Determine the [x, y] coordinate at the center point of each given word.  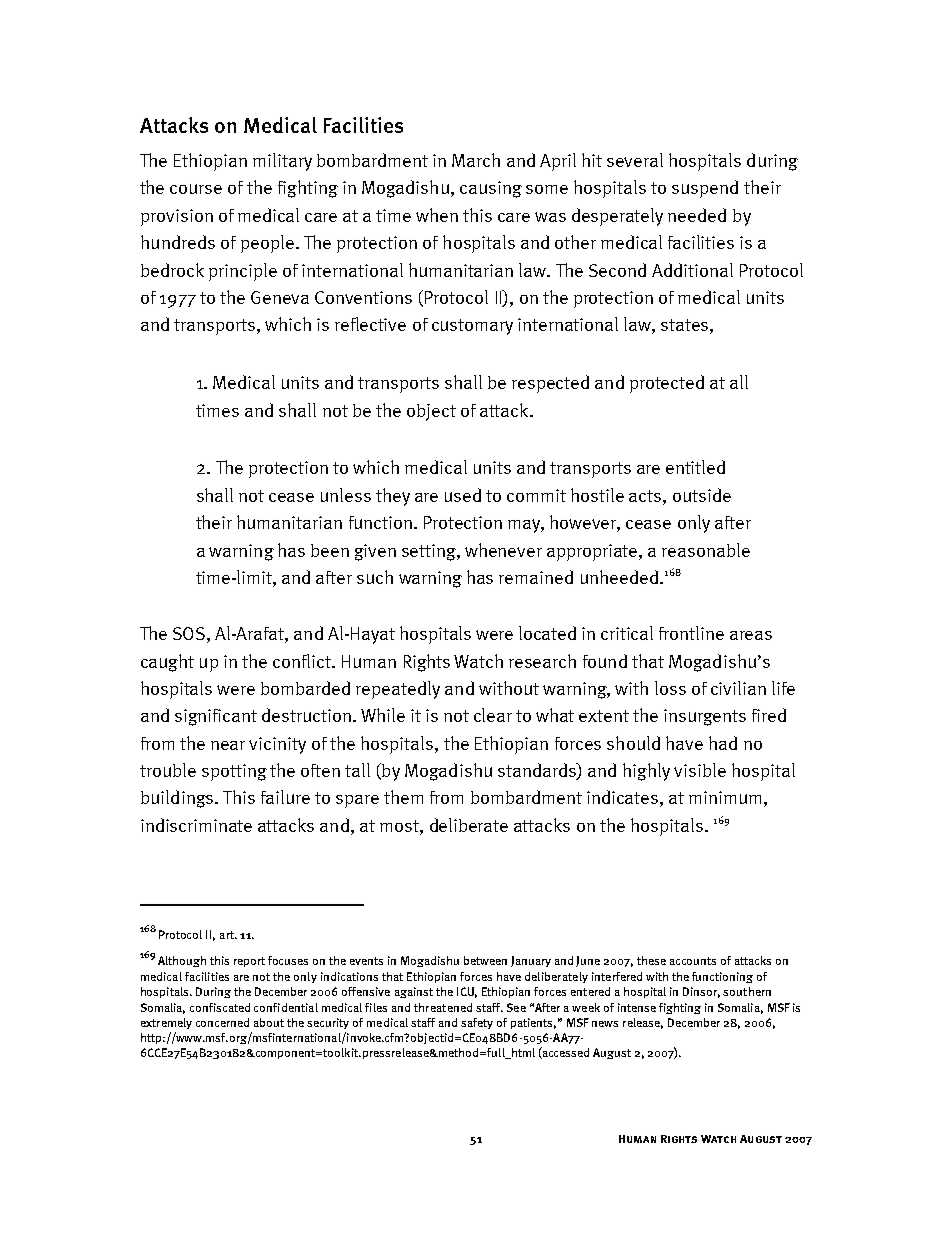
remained [536, 577]
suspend [705, 189]
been [330, 550]
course [196, 189]
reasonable [706, 550]
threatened [443, 1007]
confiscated [220, 1007]
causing [491, 189]
